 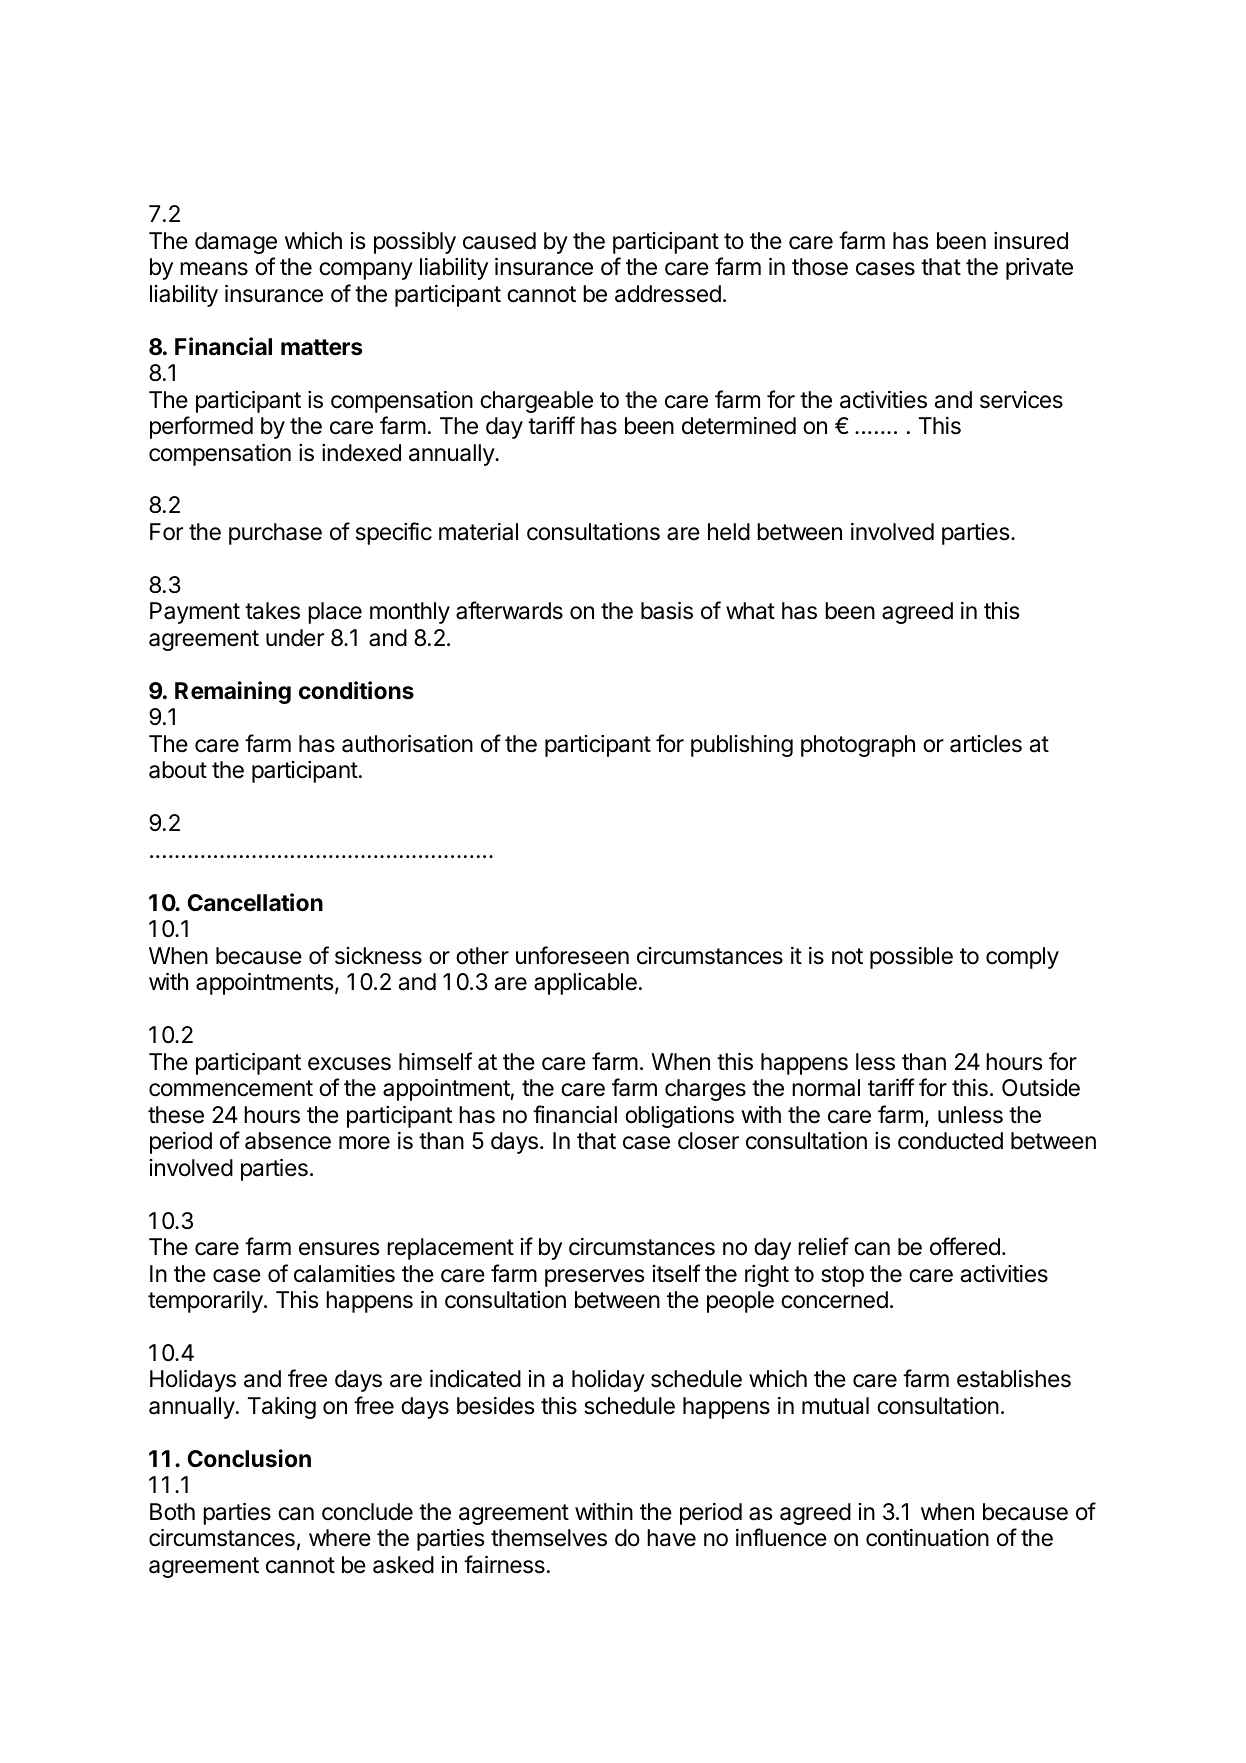 I want to click on themselves, so click(x=549, y=1538).
